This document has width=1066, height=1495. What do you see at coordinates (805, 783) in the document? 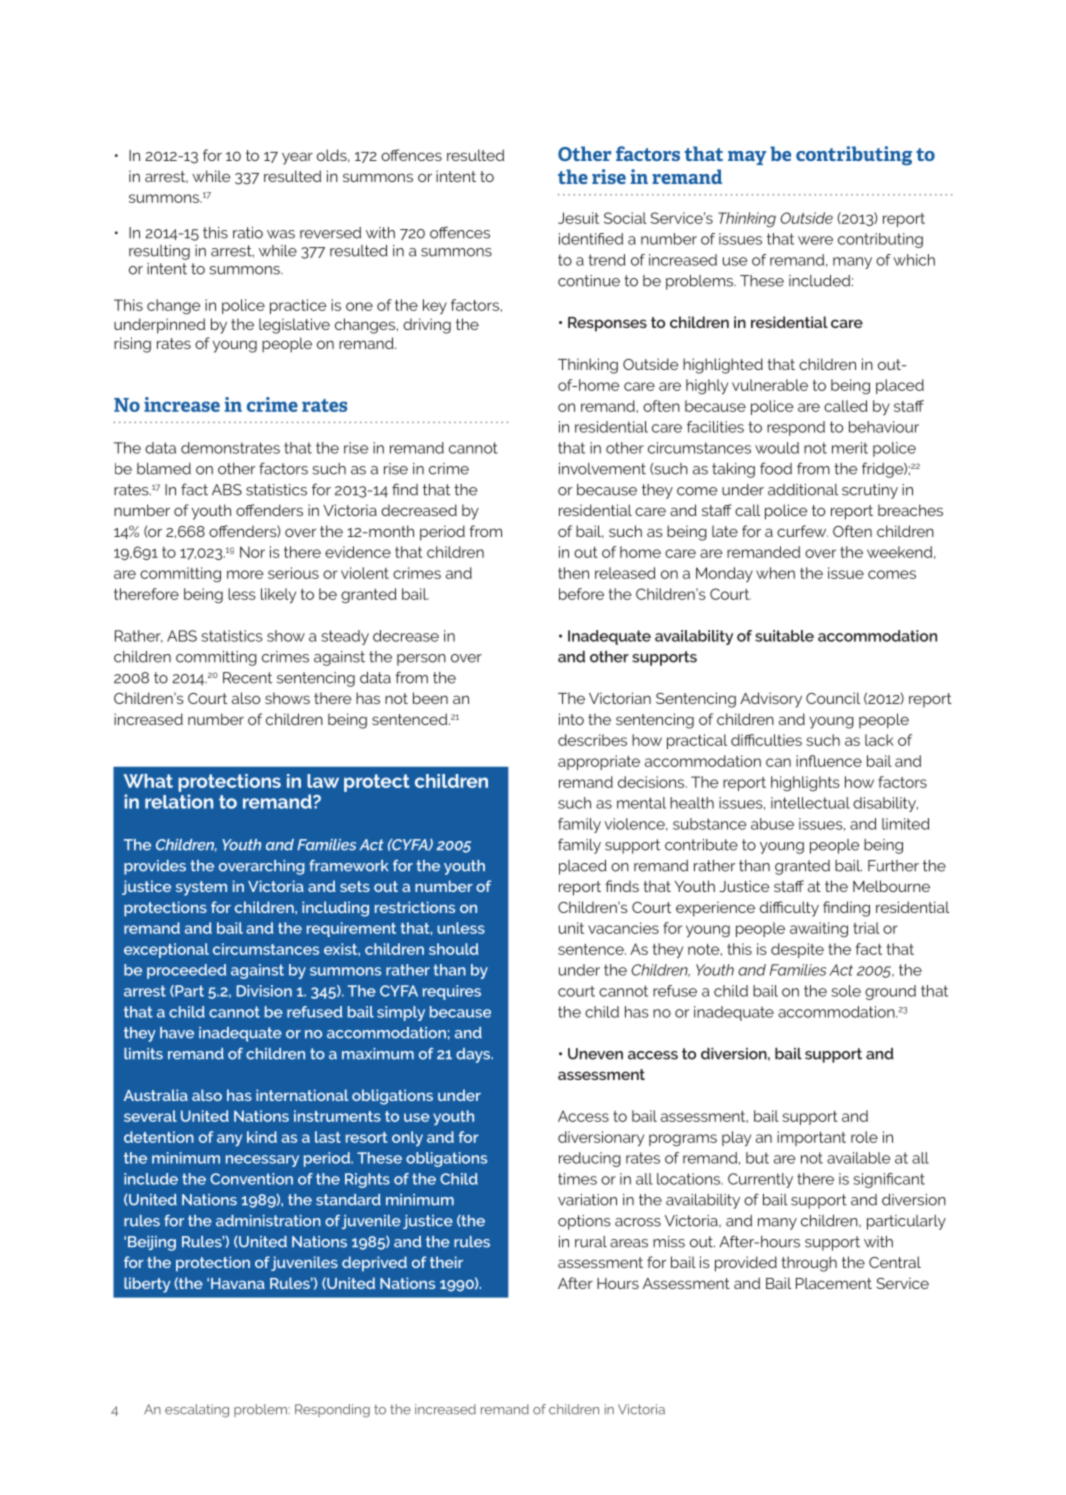
I see `highlights` at bounding box center [805, 783].
